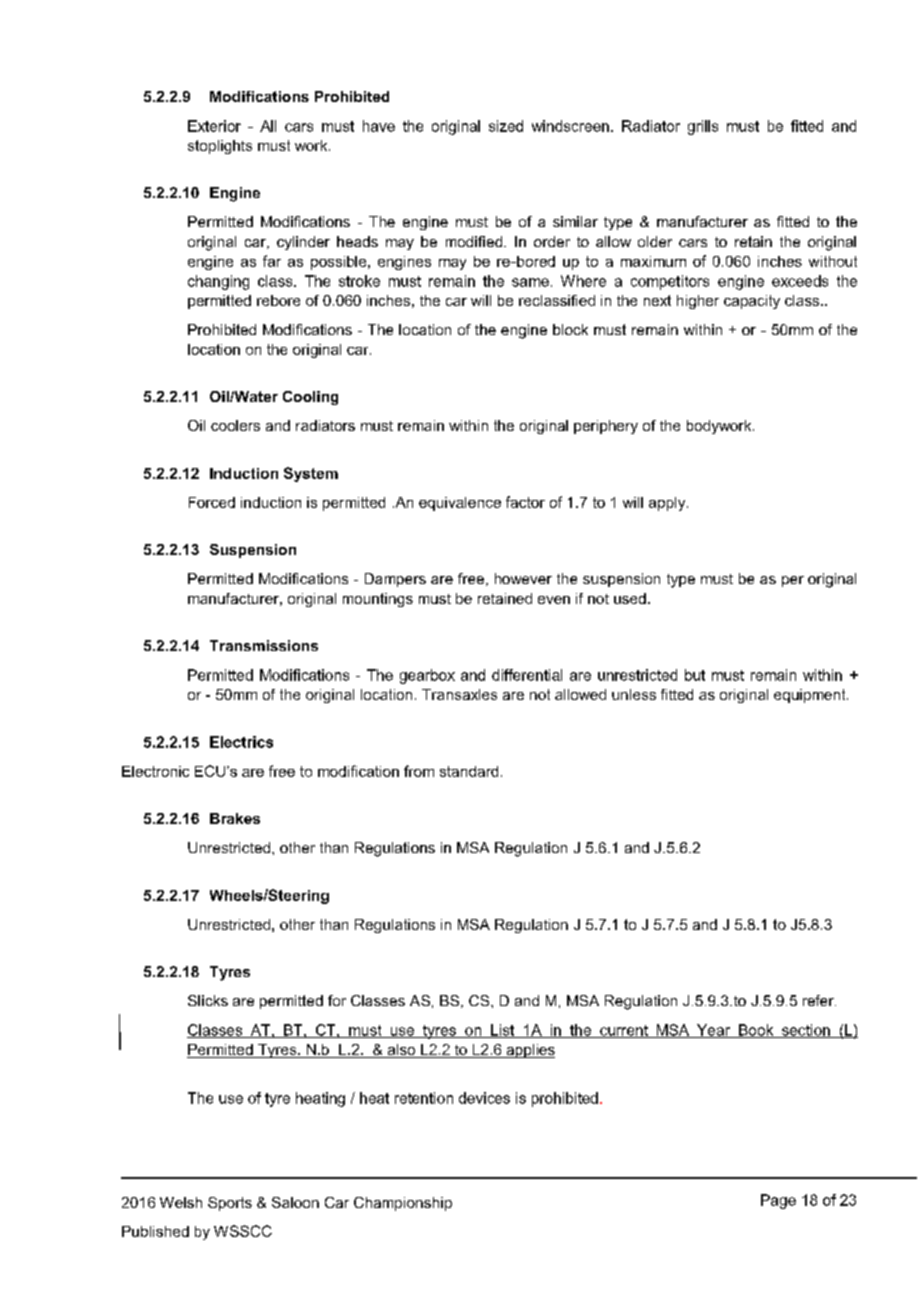 This document has height=1307, width=924. What do you see at coordinates (506, 126) in the document?
I see `sized` at bounding box center [506, 126].
